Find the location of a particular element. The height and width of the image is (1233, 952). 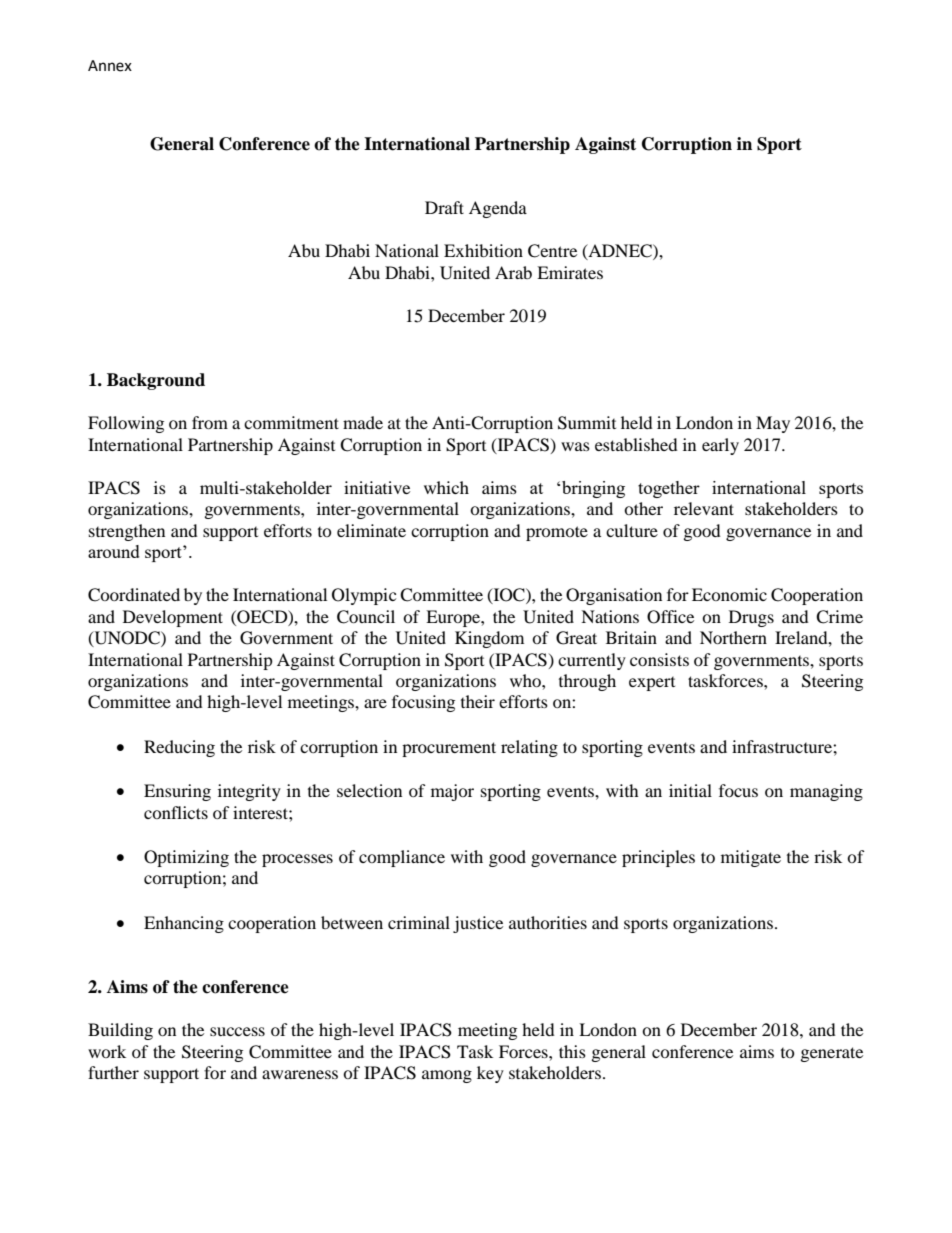

promote is located at coordinates (557, 533).
